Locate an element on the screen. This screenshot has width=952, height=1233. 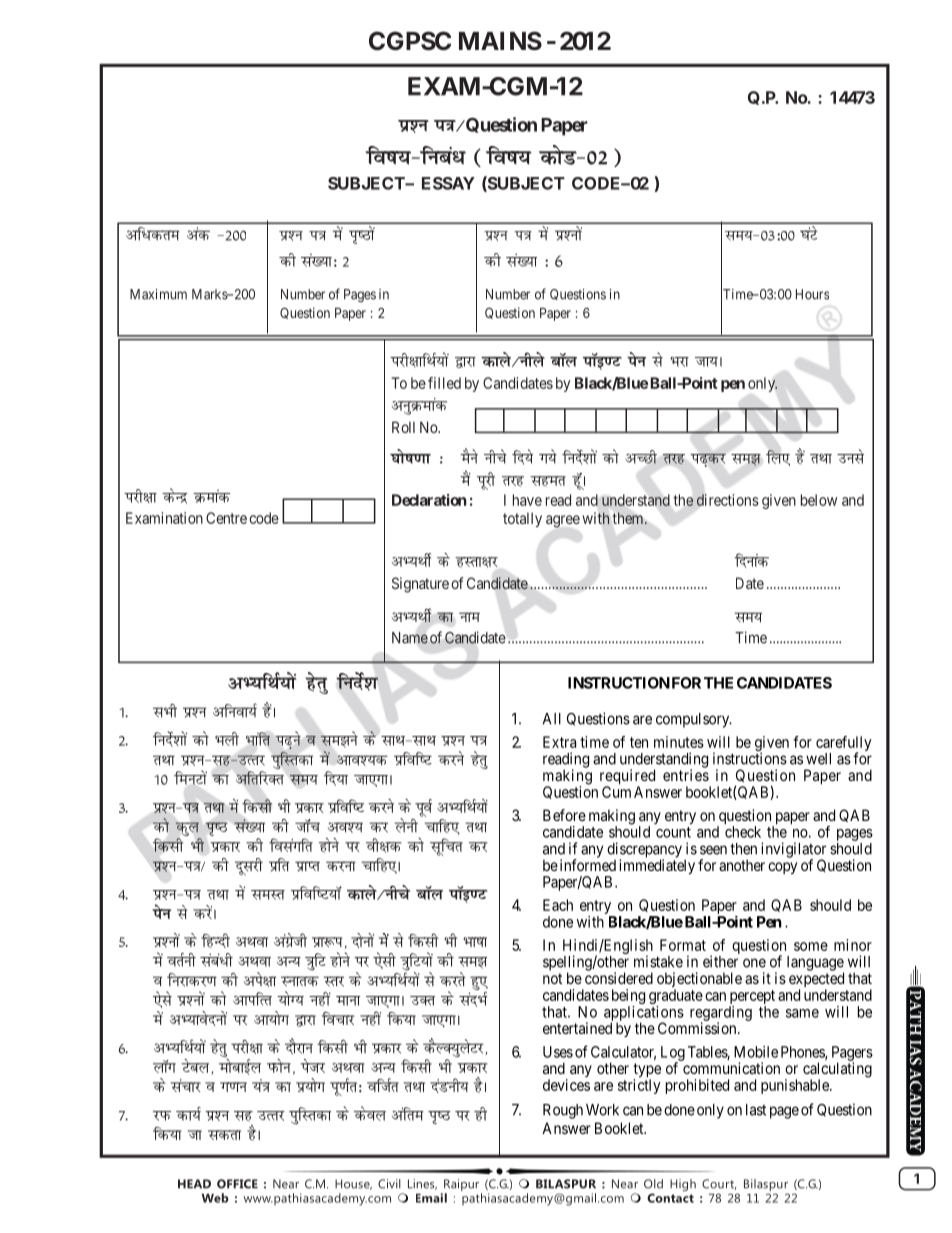
MAINS is located at coordinates (500, 41).
